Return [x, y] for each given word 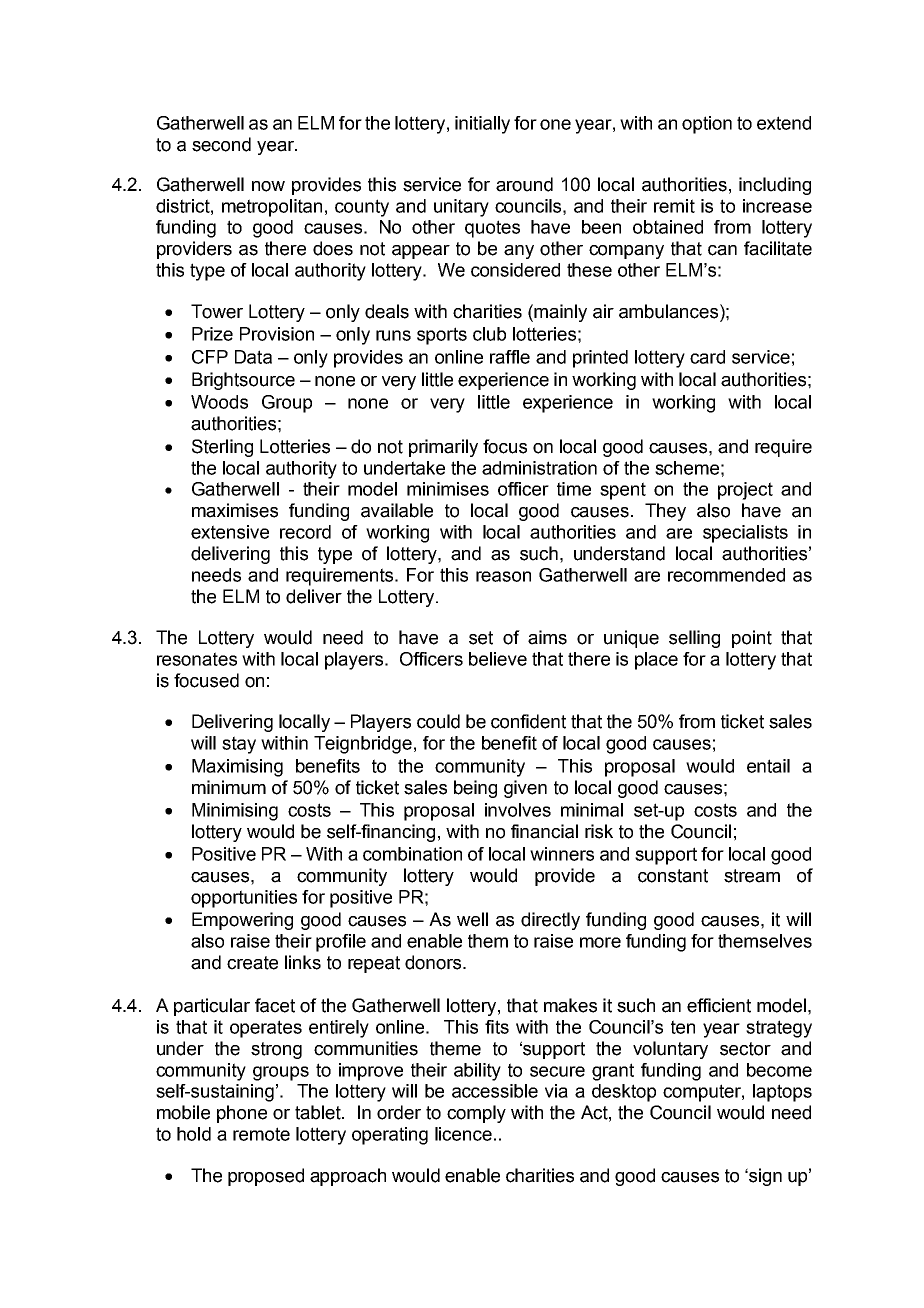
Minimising [235, 812]
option [707, 125]
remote [261, 1134]
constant [673, 876]
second [221, 144]
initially [482, 125]
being [475, 789]
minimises [448, 489]
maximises [235, 510]
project [745, 491]
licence [463, 1134]
